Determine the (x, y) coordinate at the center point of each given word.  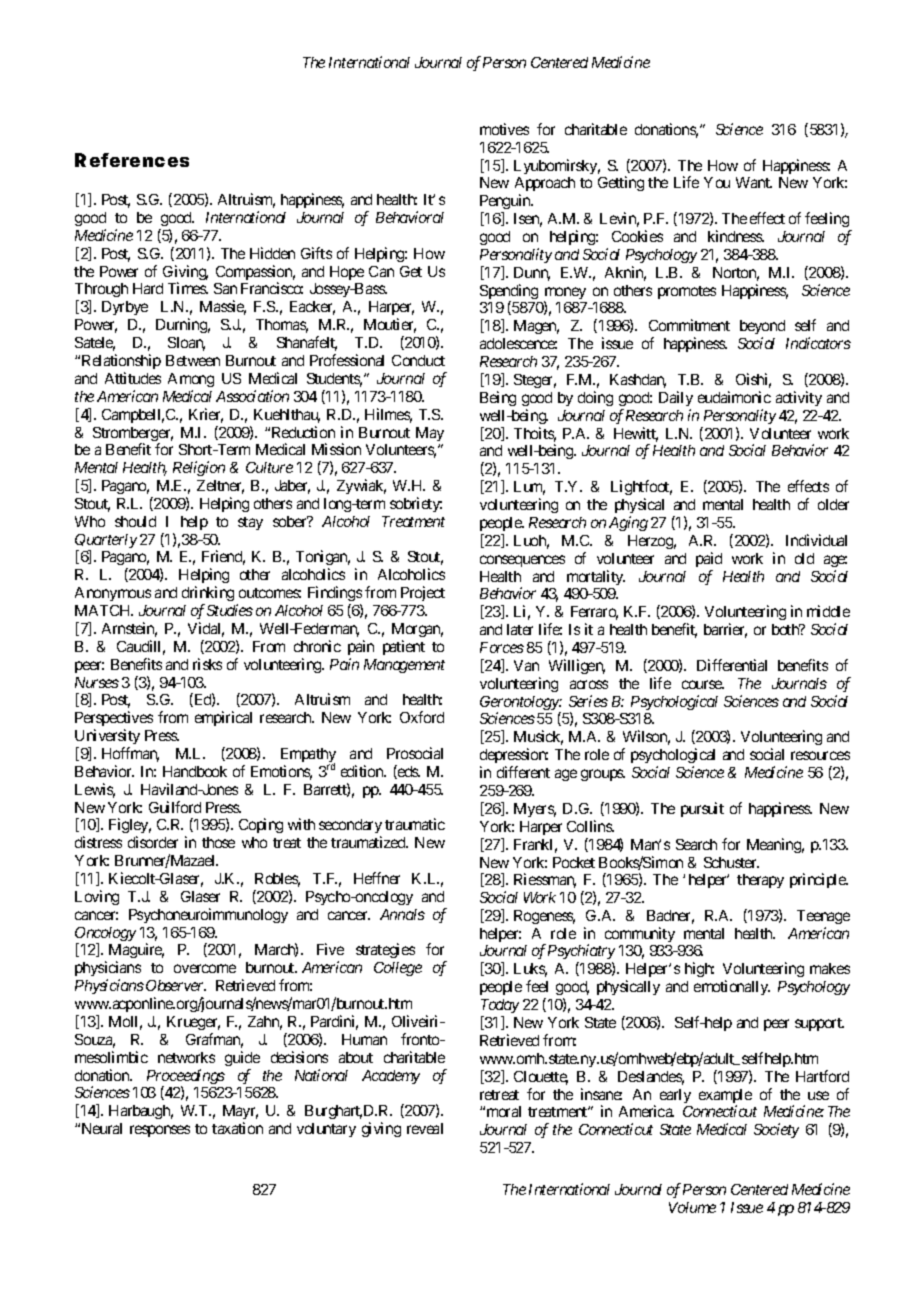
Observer (176, 985)
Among (191, 380)
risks (207, 664)
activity (799, 398)
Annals (402, 914)
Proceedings (186, 1078)
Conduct (418, 360)
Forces (502, 647)
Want (754, 182)
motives (504, 129)
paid (709, 559)
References (132, 160)
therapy (760, 881)
